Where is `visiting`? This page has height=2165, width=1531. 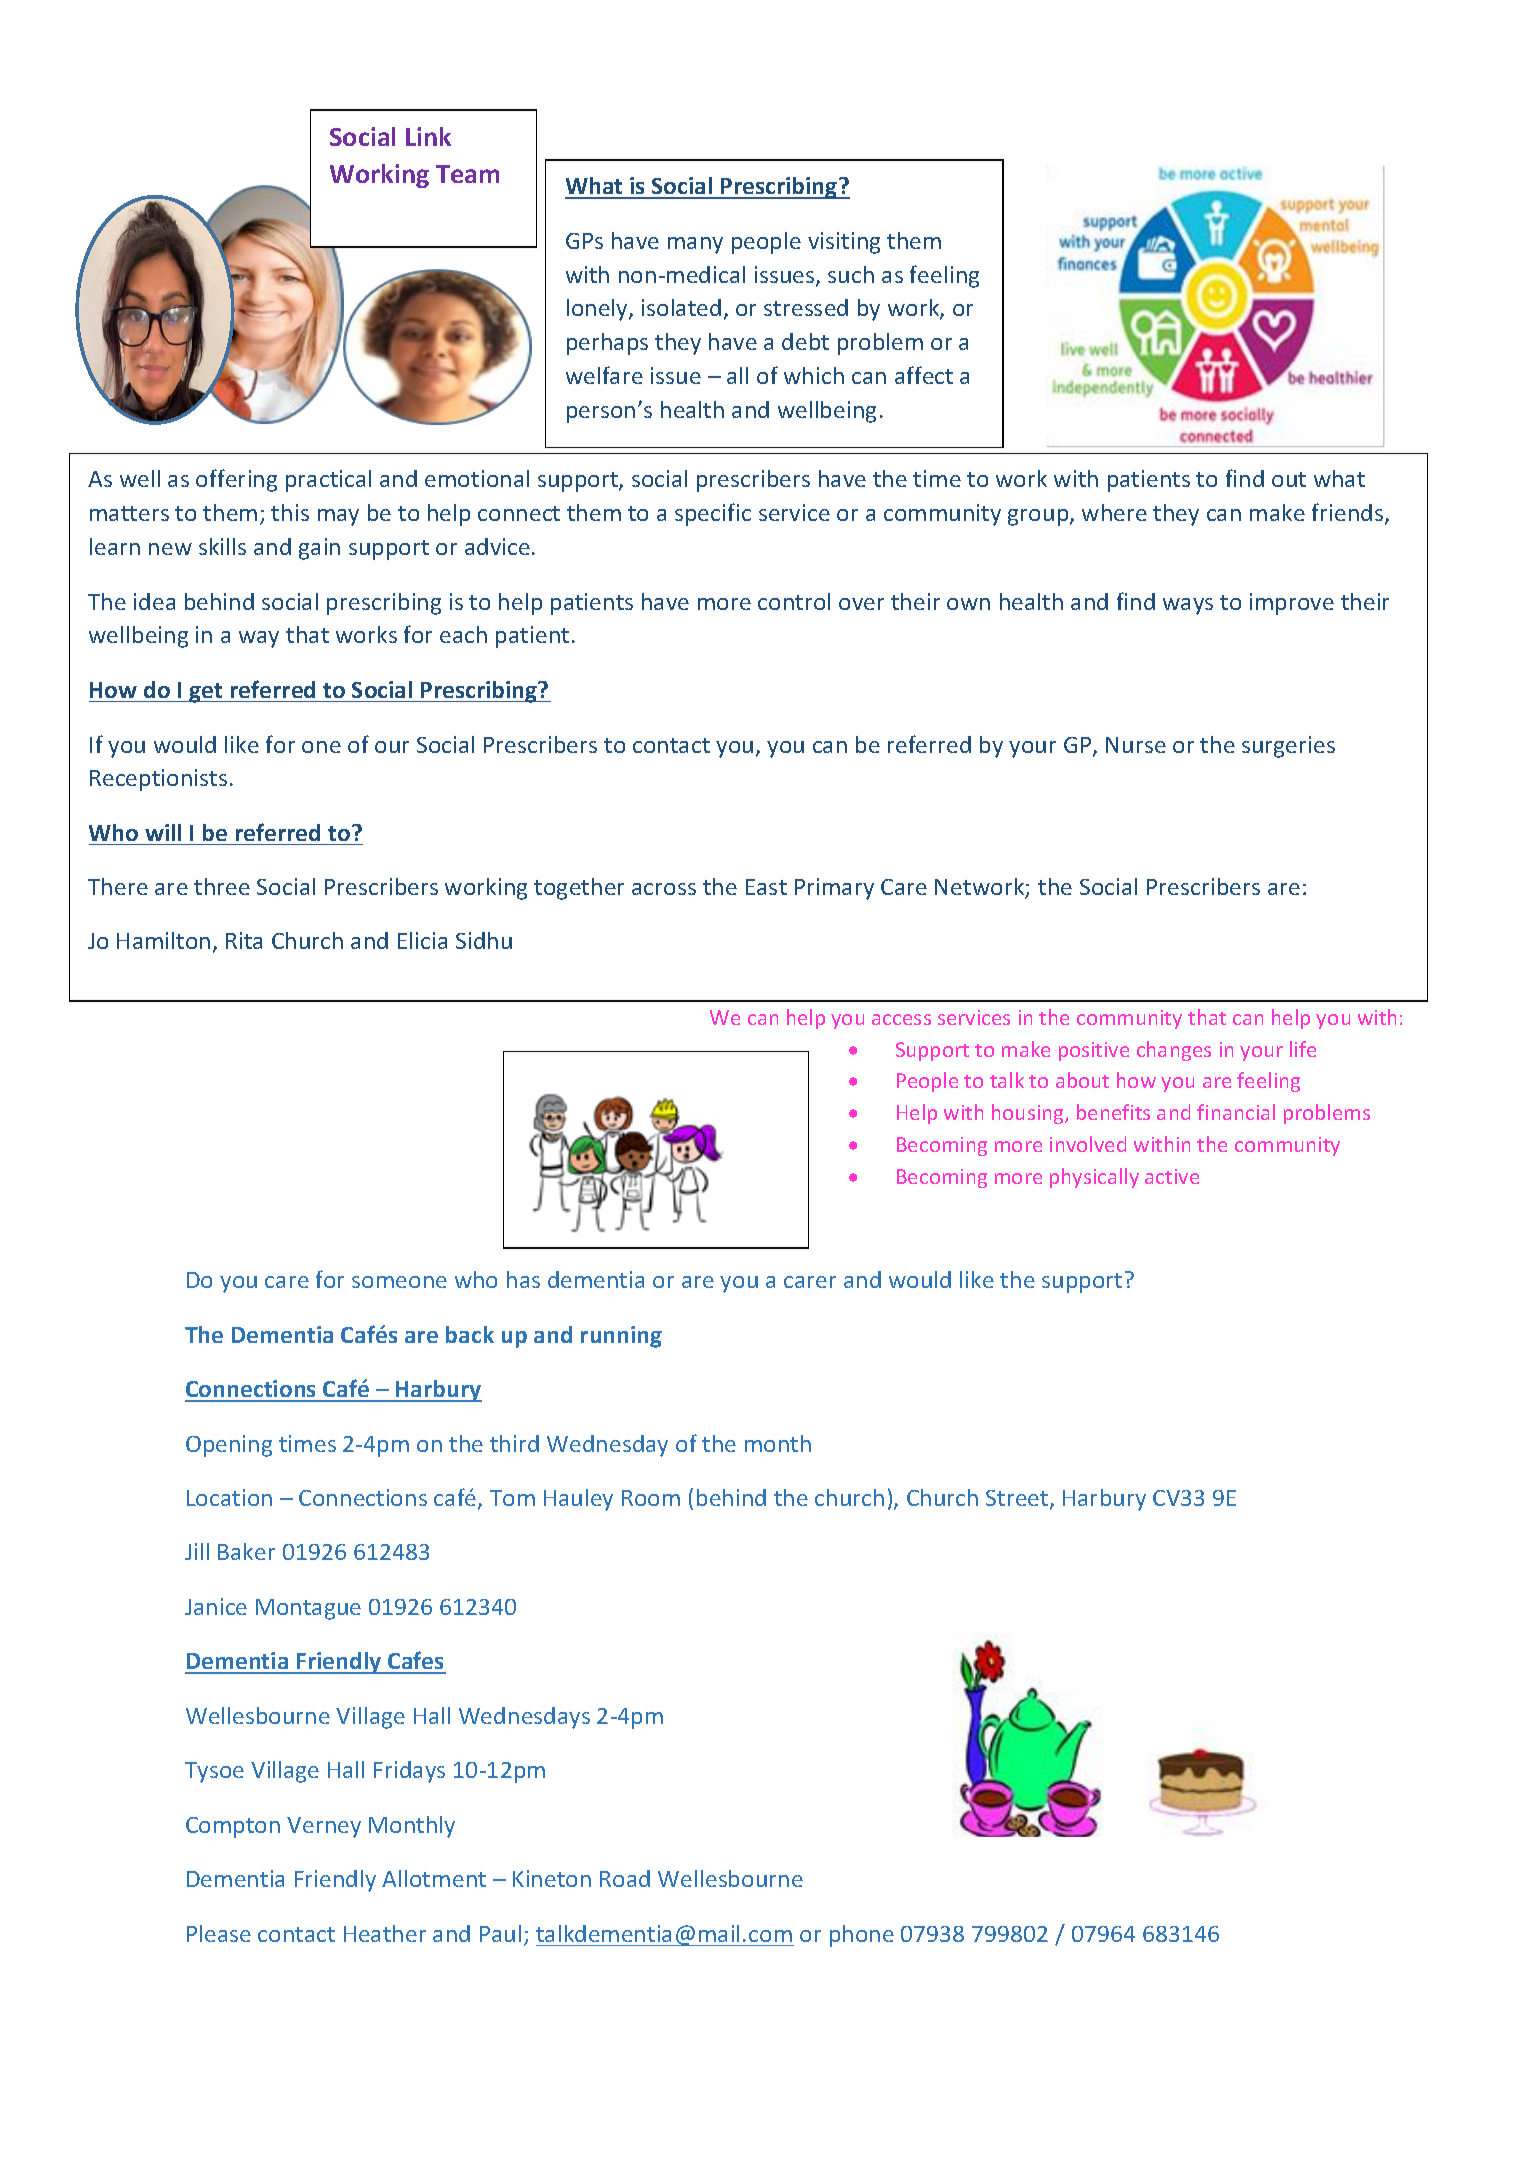 visiting is located at coordinates (844, 243).
